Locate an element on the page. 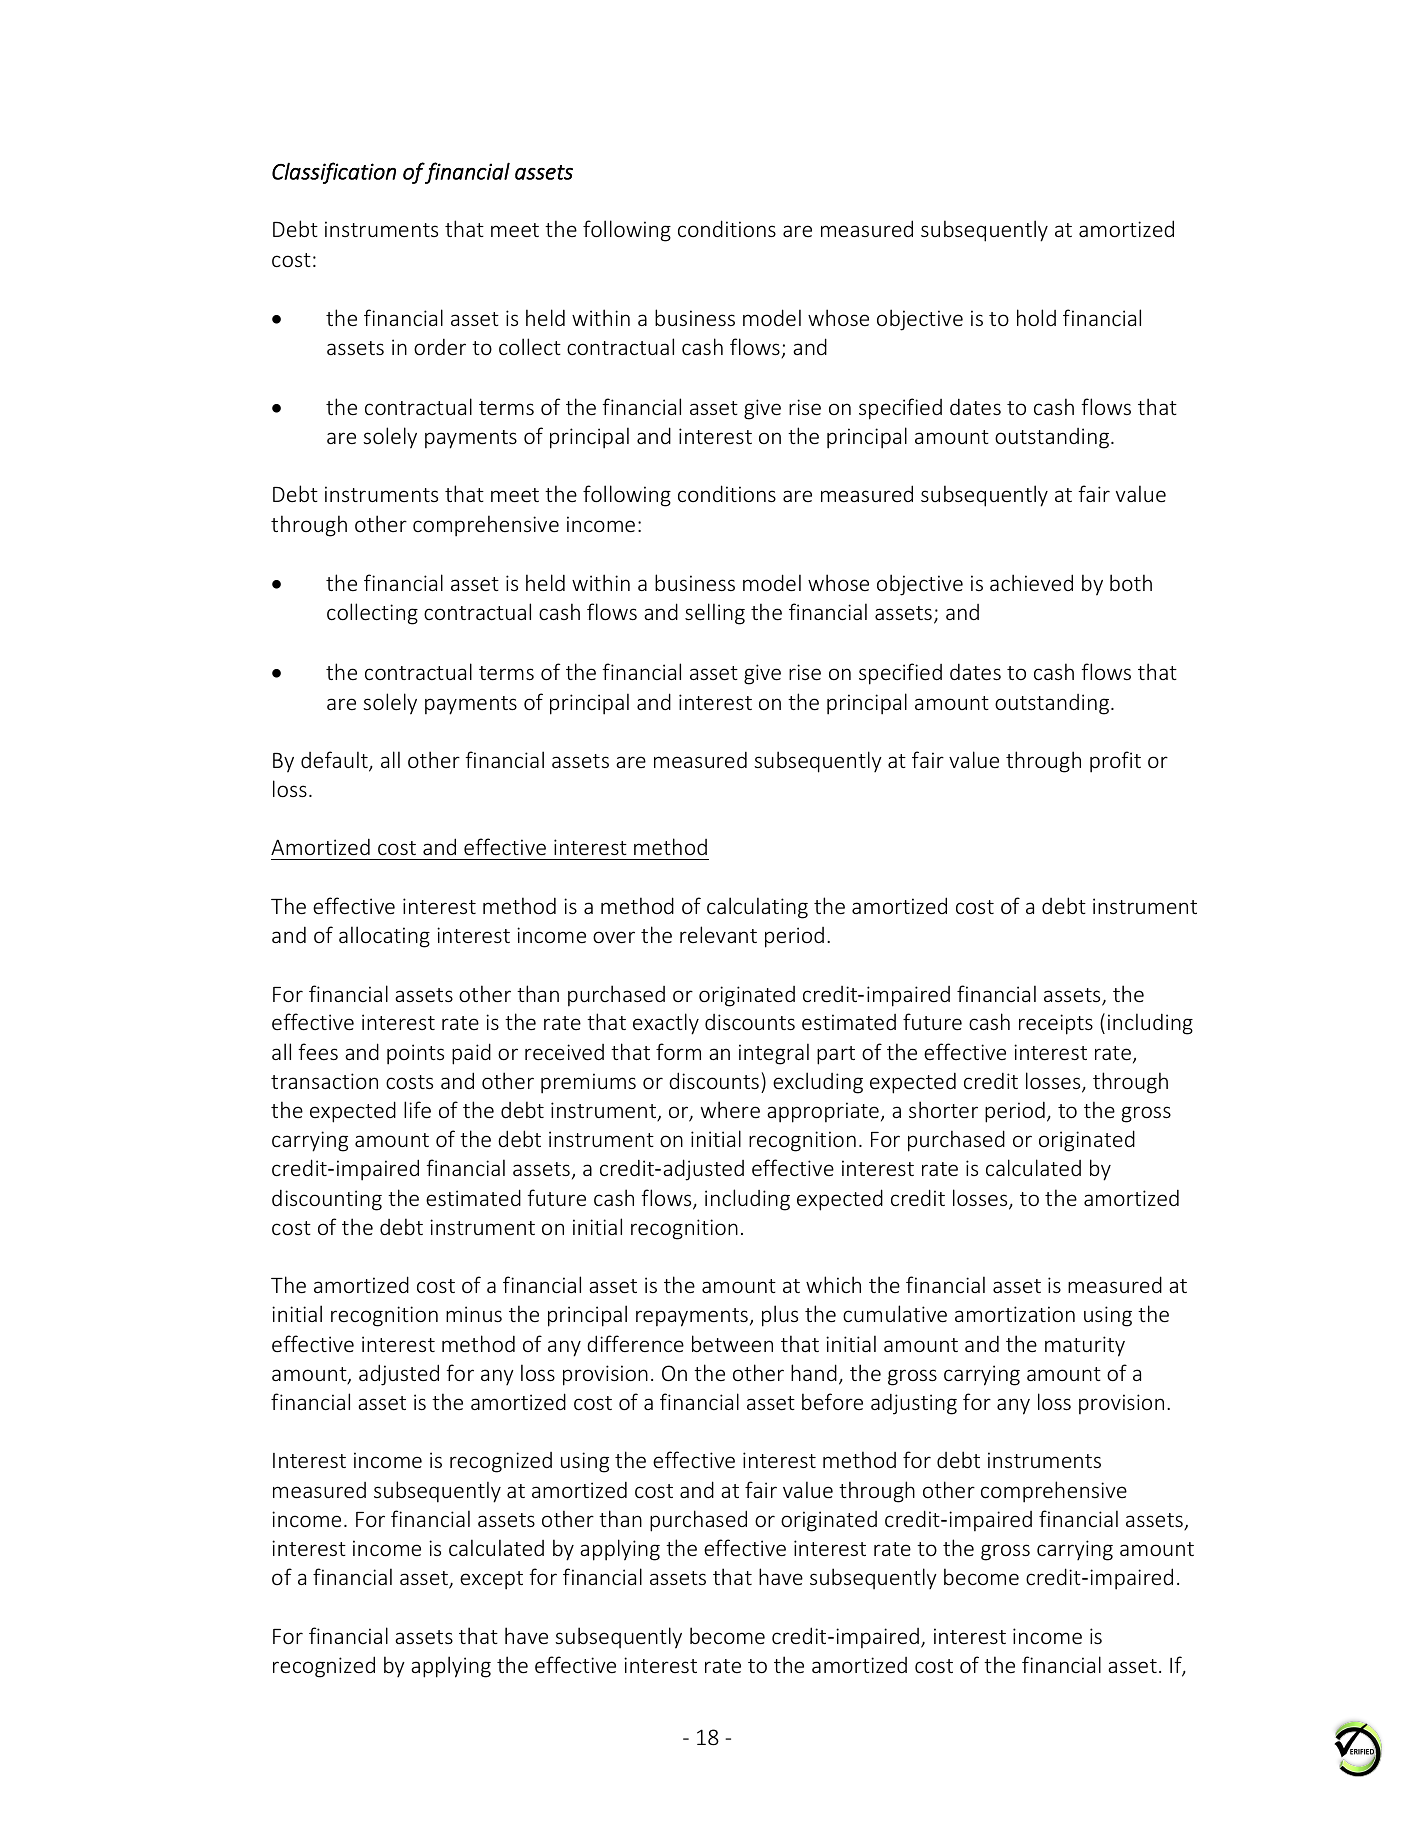  Classification is located at coordinates (334, 173).
